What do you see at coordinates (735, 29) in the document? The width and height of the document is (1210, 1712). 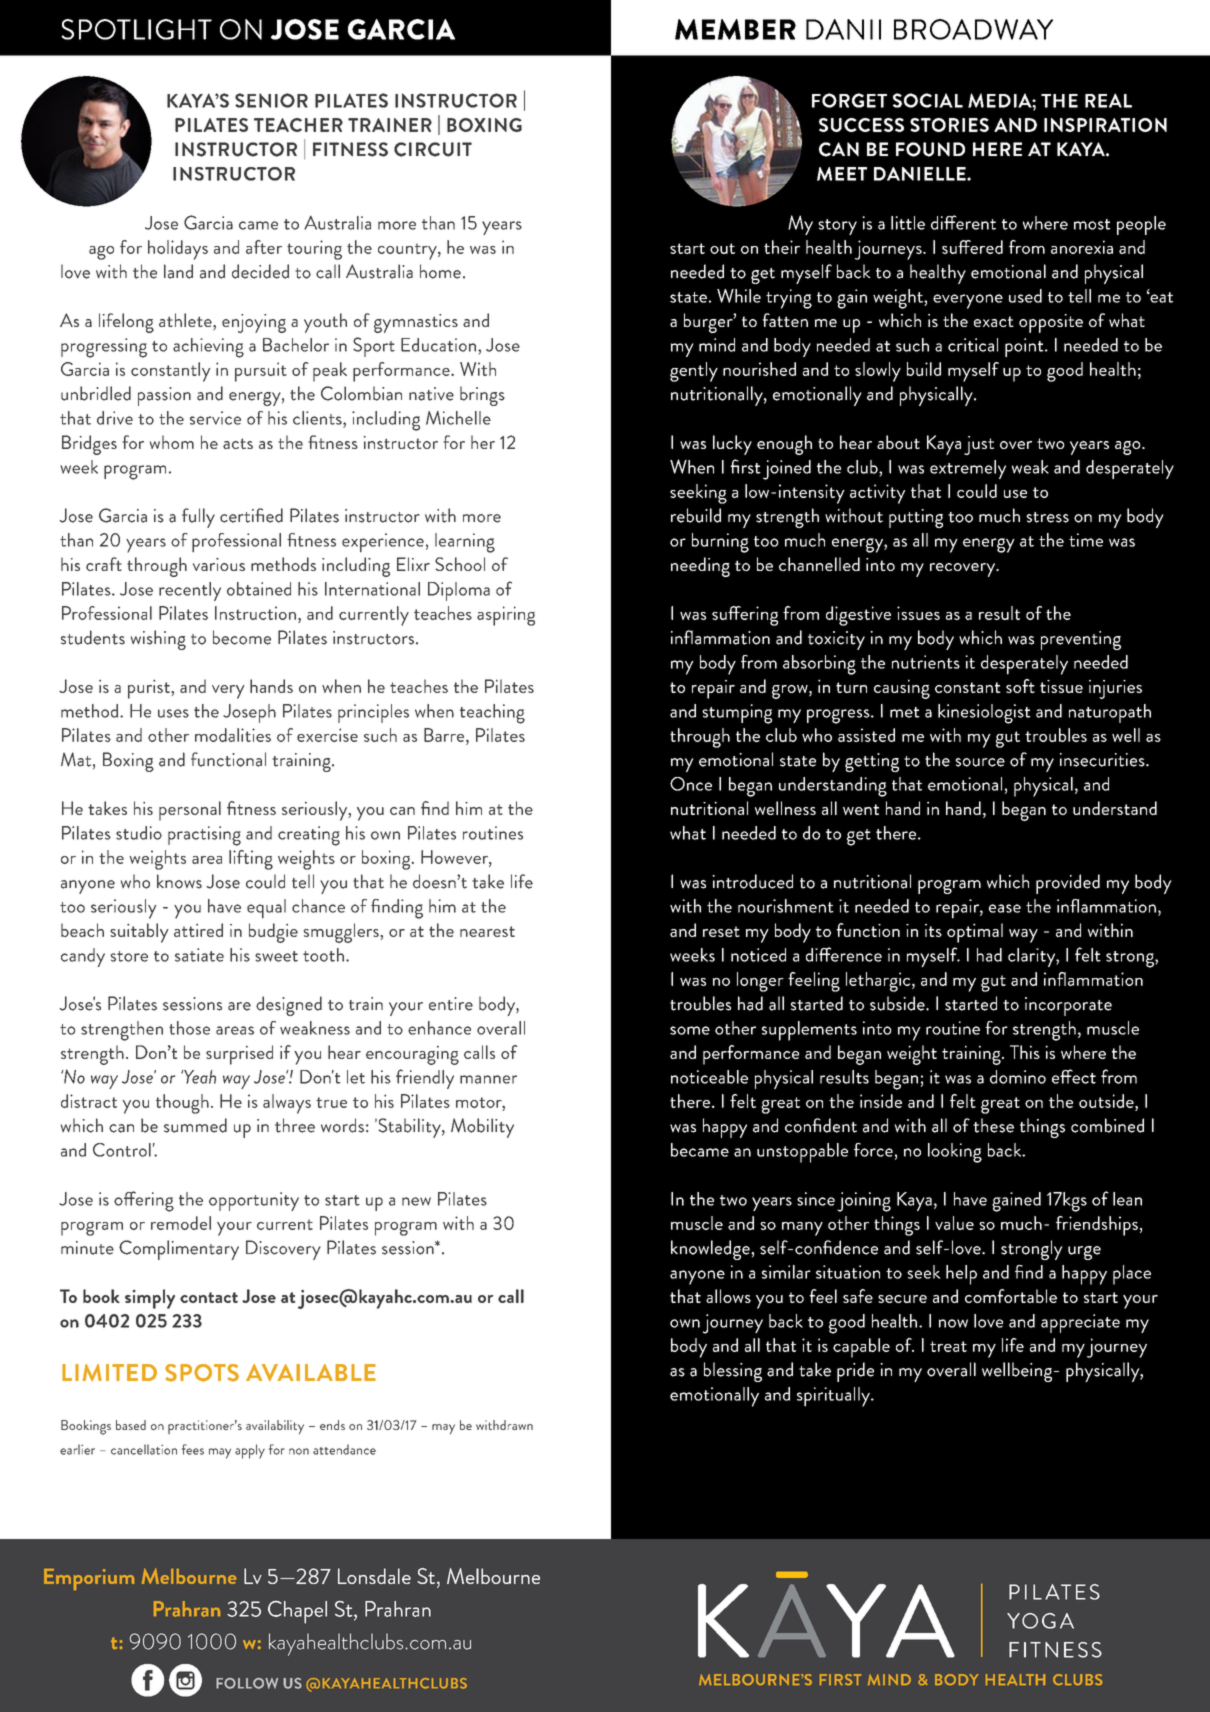 I see `MEMBER` at bounding box center [735, 29].
